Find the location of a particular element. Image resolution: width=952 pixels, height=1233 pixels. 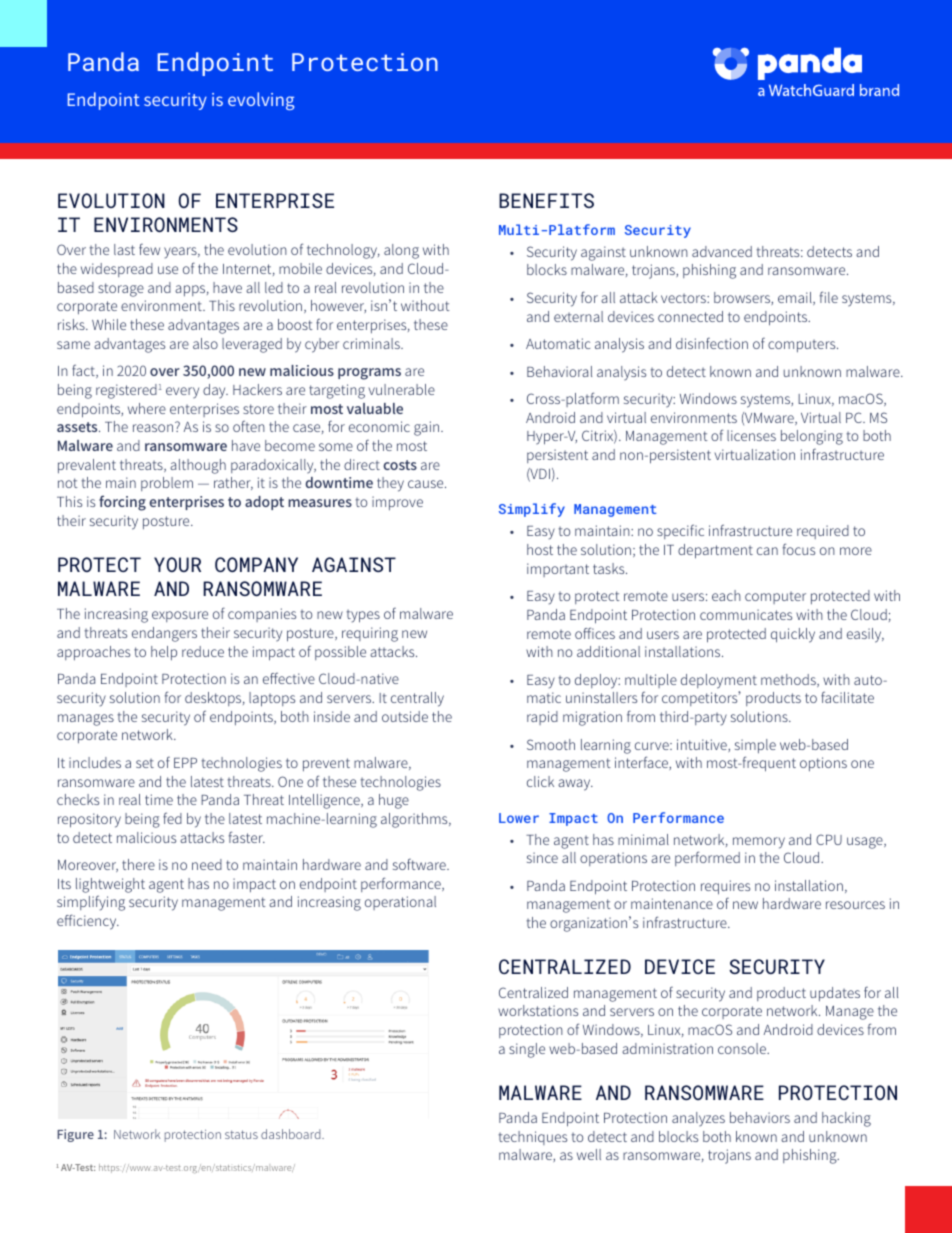

endangers is located at coordinates (164, 634).
